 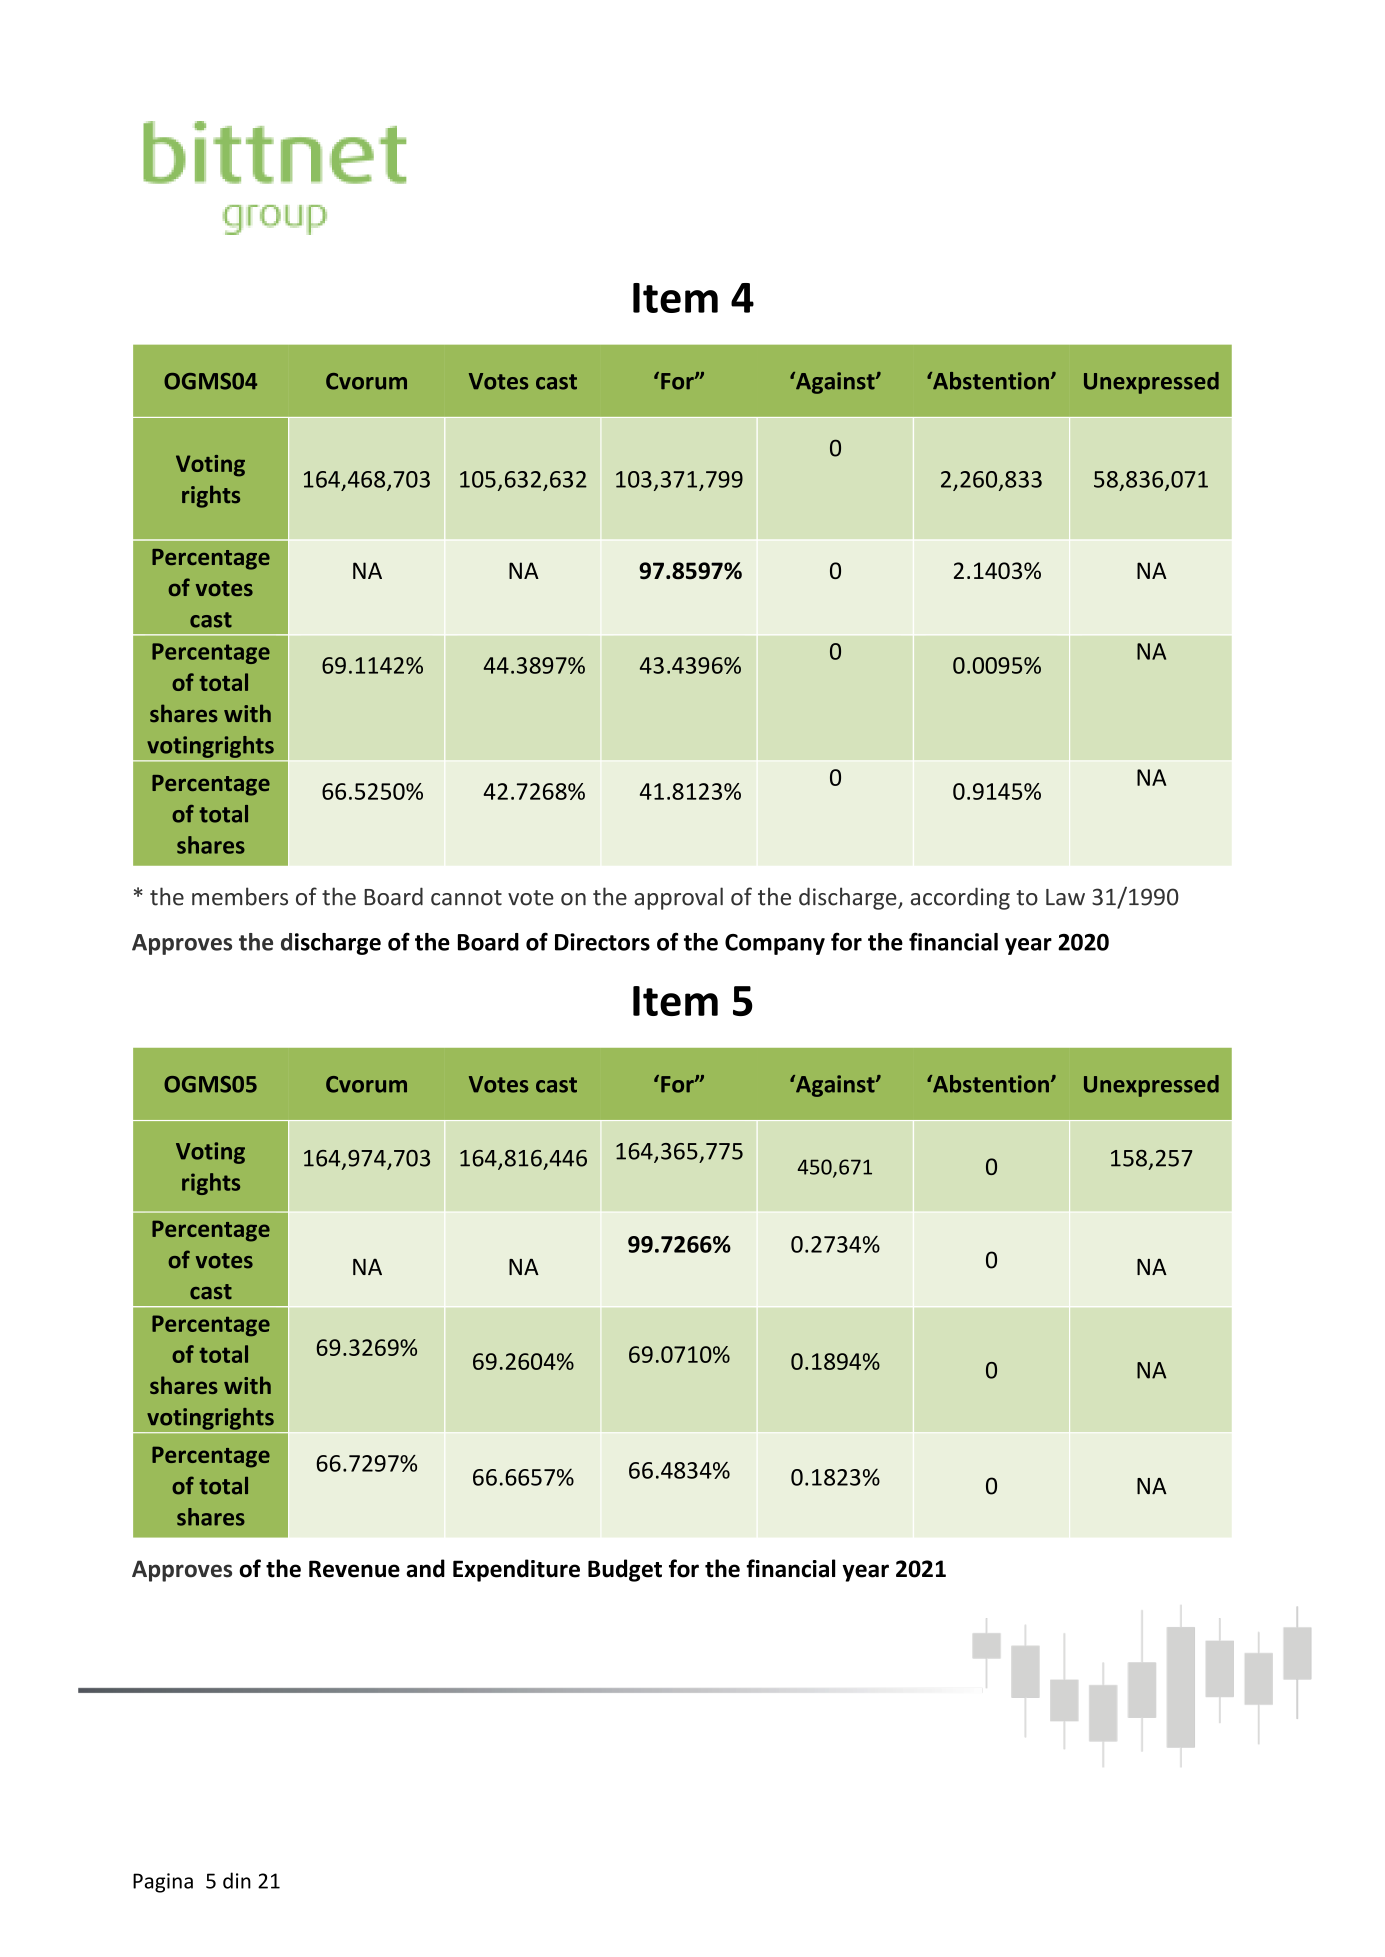 I want to click on according, so click(x=960, y=898).
